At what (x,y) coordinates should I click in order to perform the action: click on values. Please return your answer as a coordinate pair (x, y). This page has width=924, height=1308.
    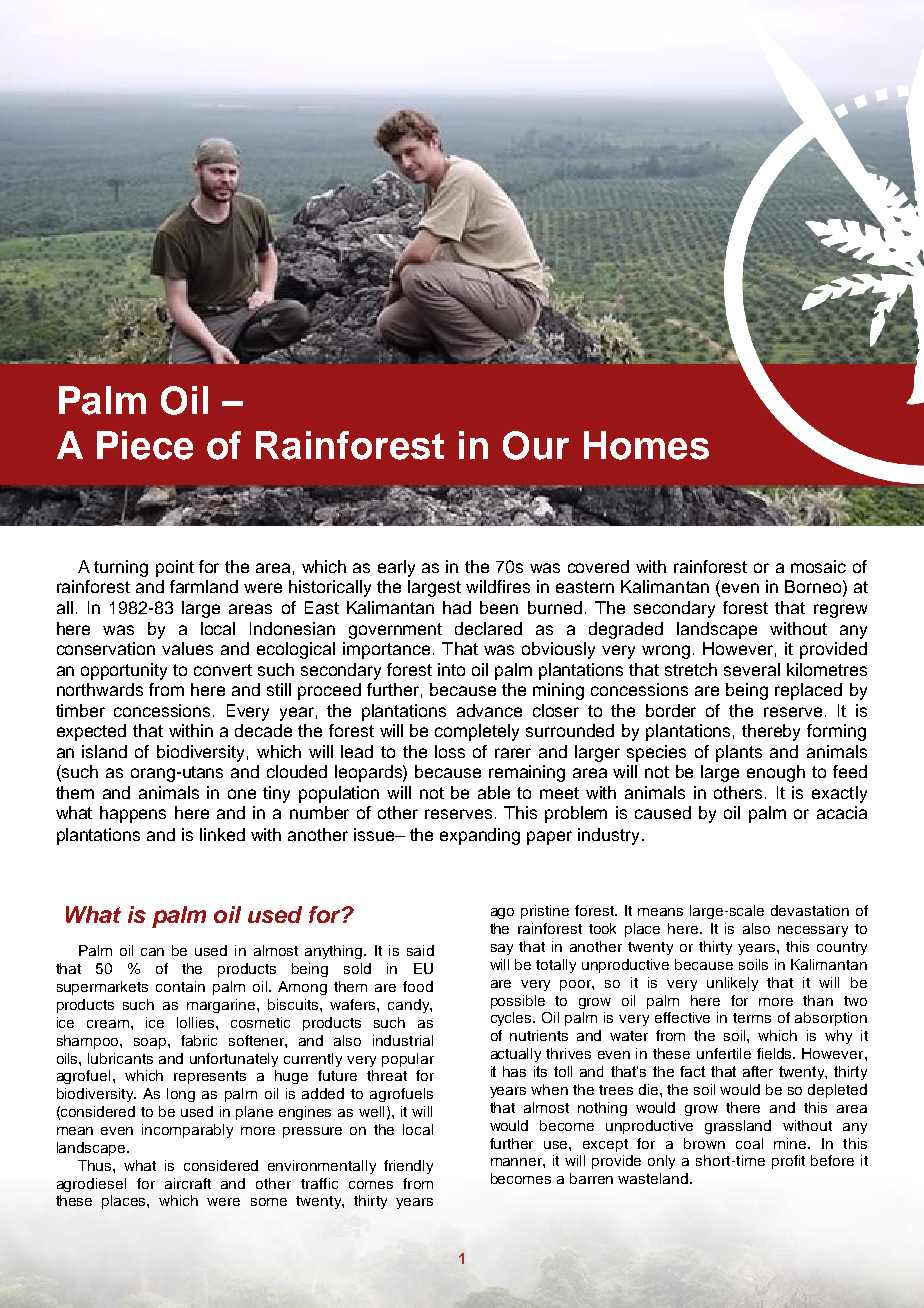
    Looking at the image, I should click on (187, 648).
